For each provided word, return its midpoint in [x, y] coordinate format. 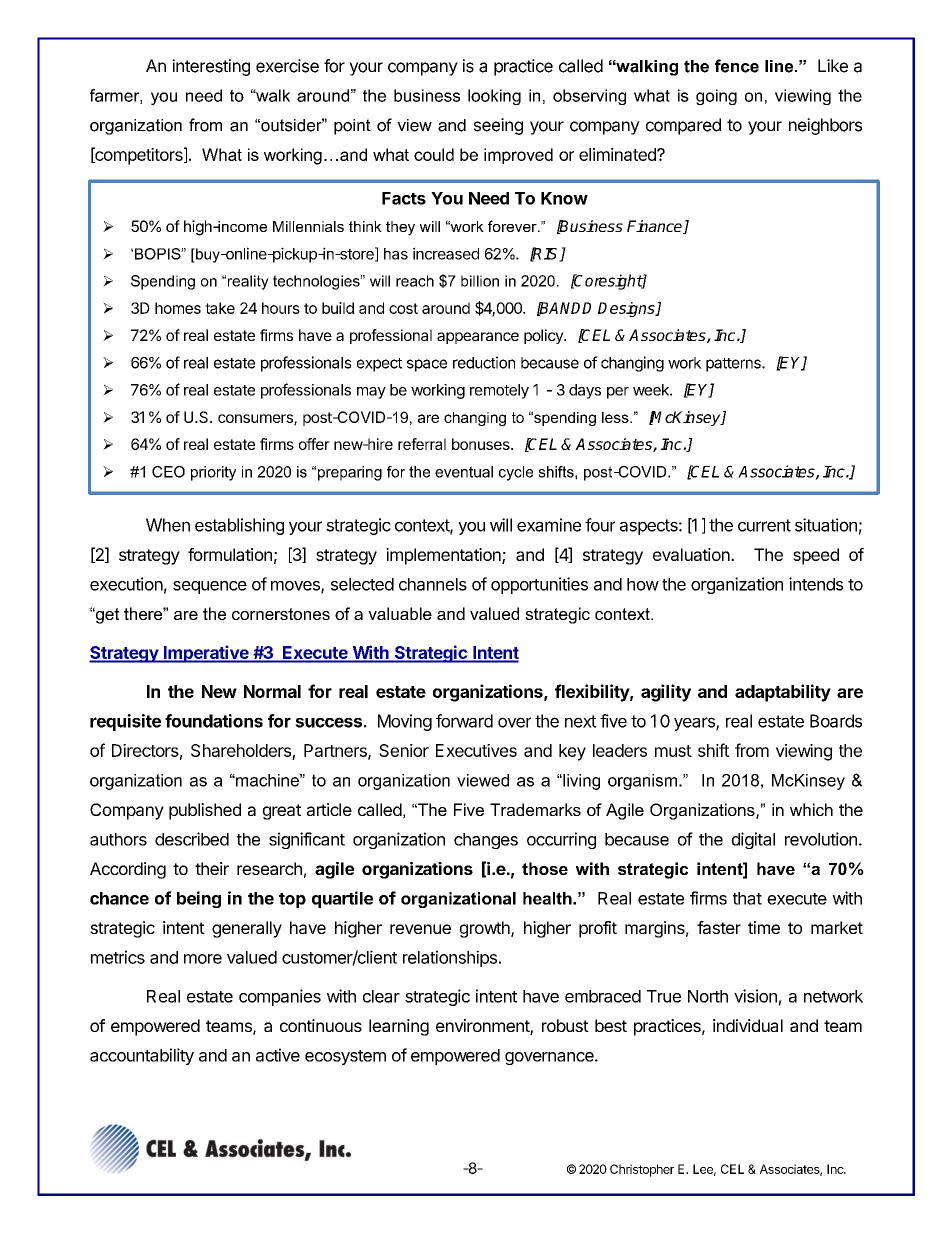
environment [483, 1027]
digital [753, 840]
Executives [476, 750]
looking [494, 97]
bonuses [482, 444]
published [205, 811]
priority [213, 473]
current [764, 525]
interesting [211, 67]
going [716, 97]
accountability [142, 1056]
